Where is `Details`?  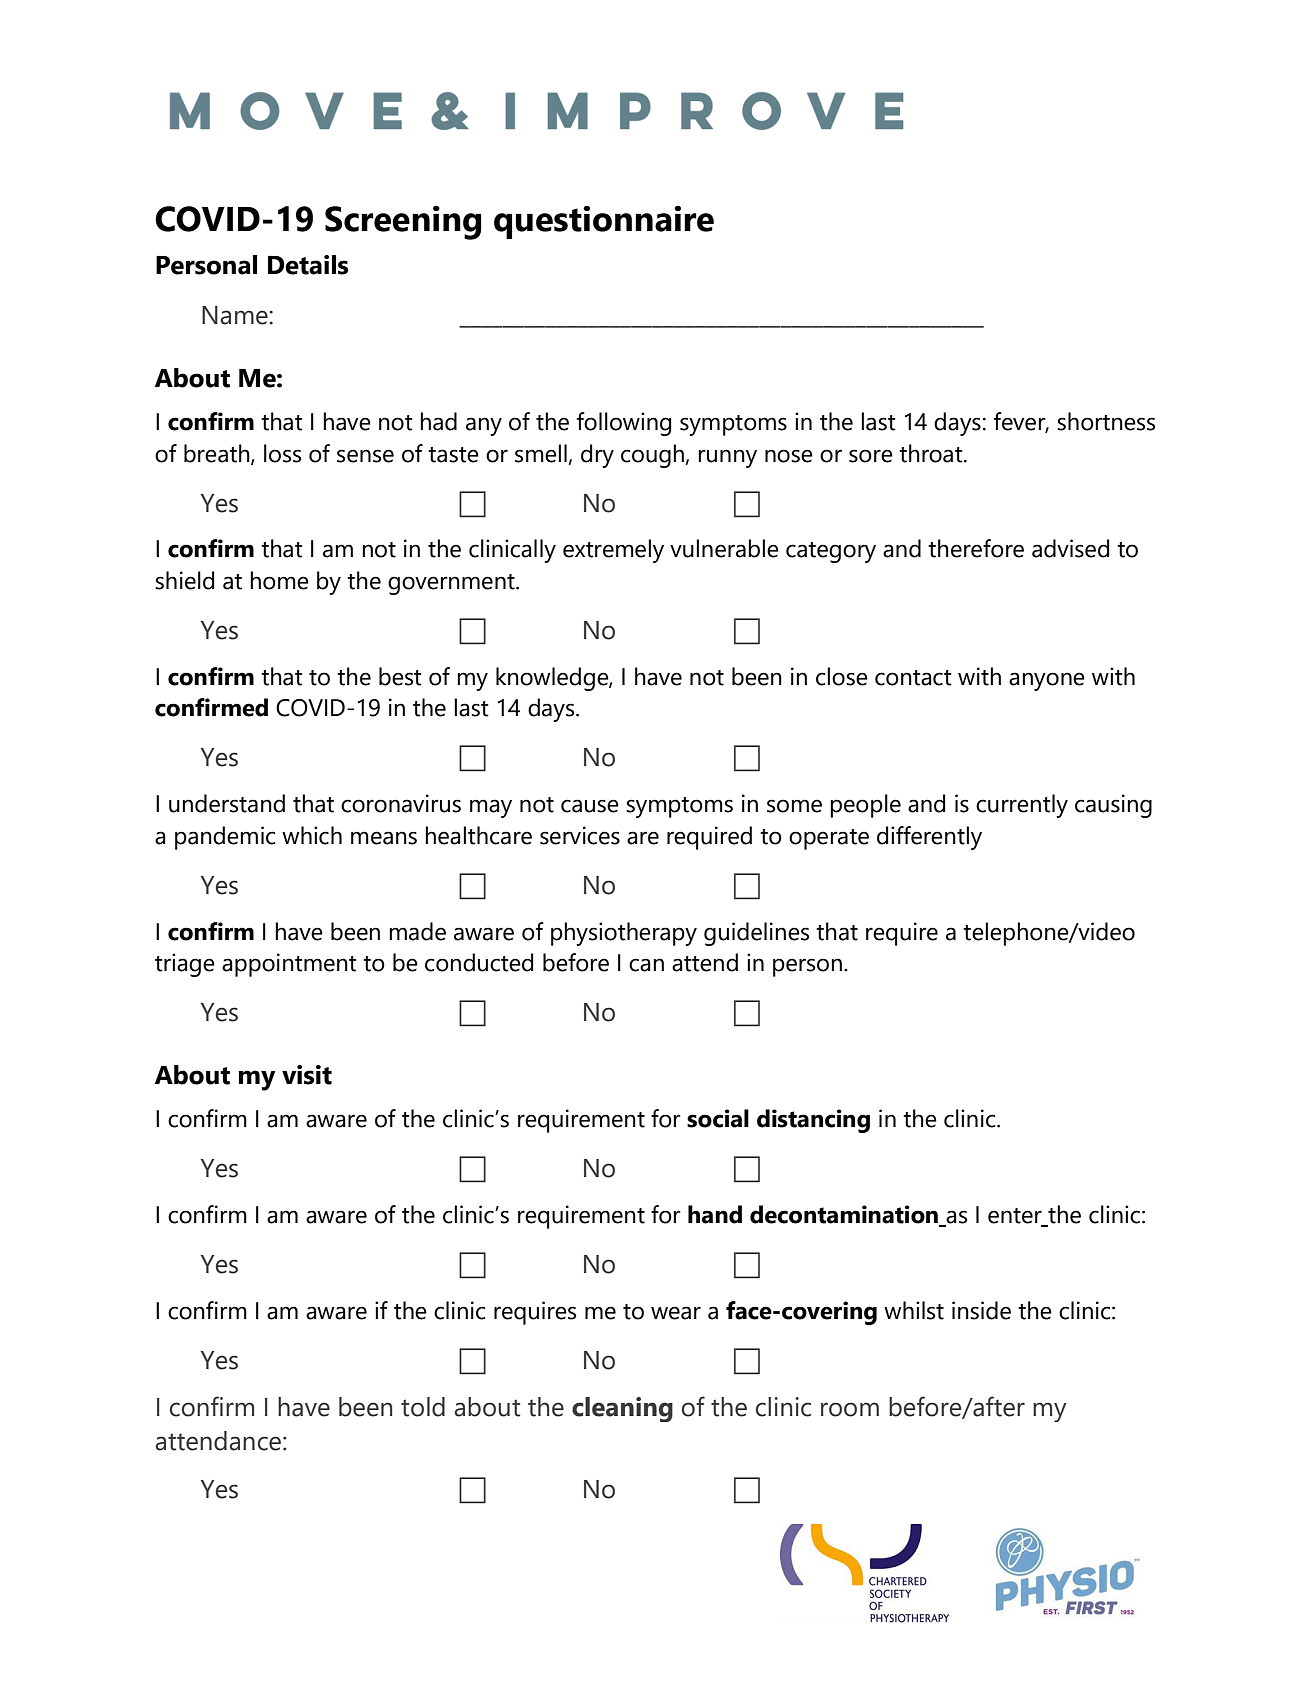 Details is located at coordinates (308, 265).
